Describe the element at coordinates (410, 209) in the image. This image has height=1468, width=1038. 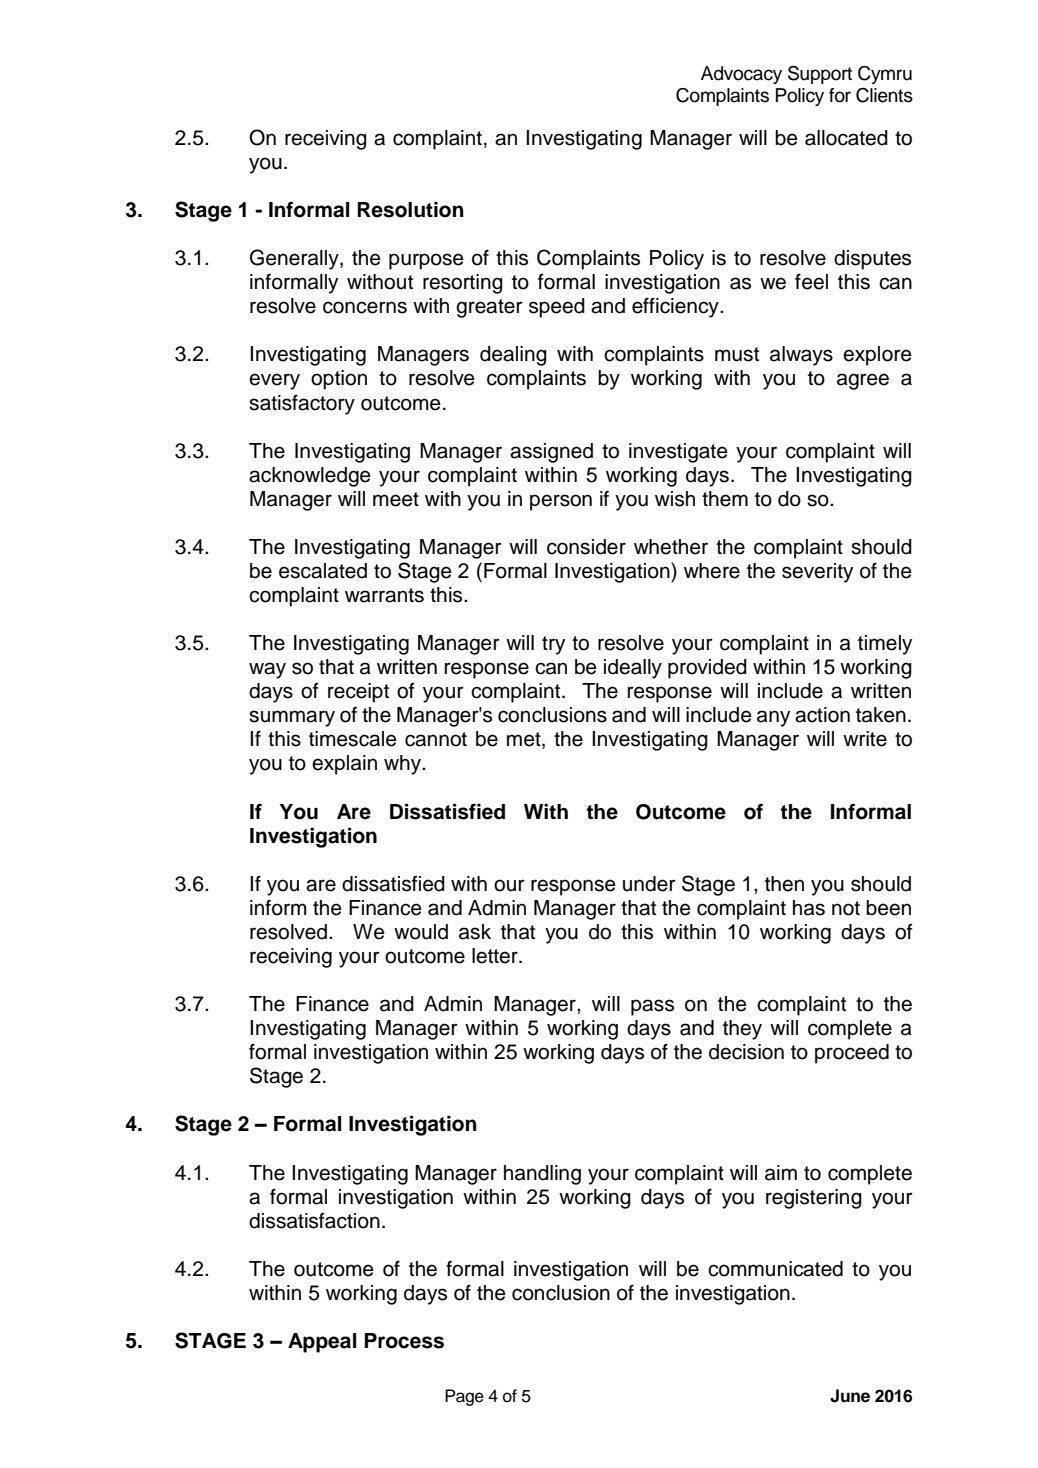
I see `Resolution` at that location.
